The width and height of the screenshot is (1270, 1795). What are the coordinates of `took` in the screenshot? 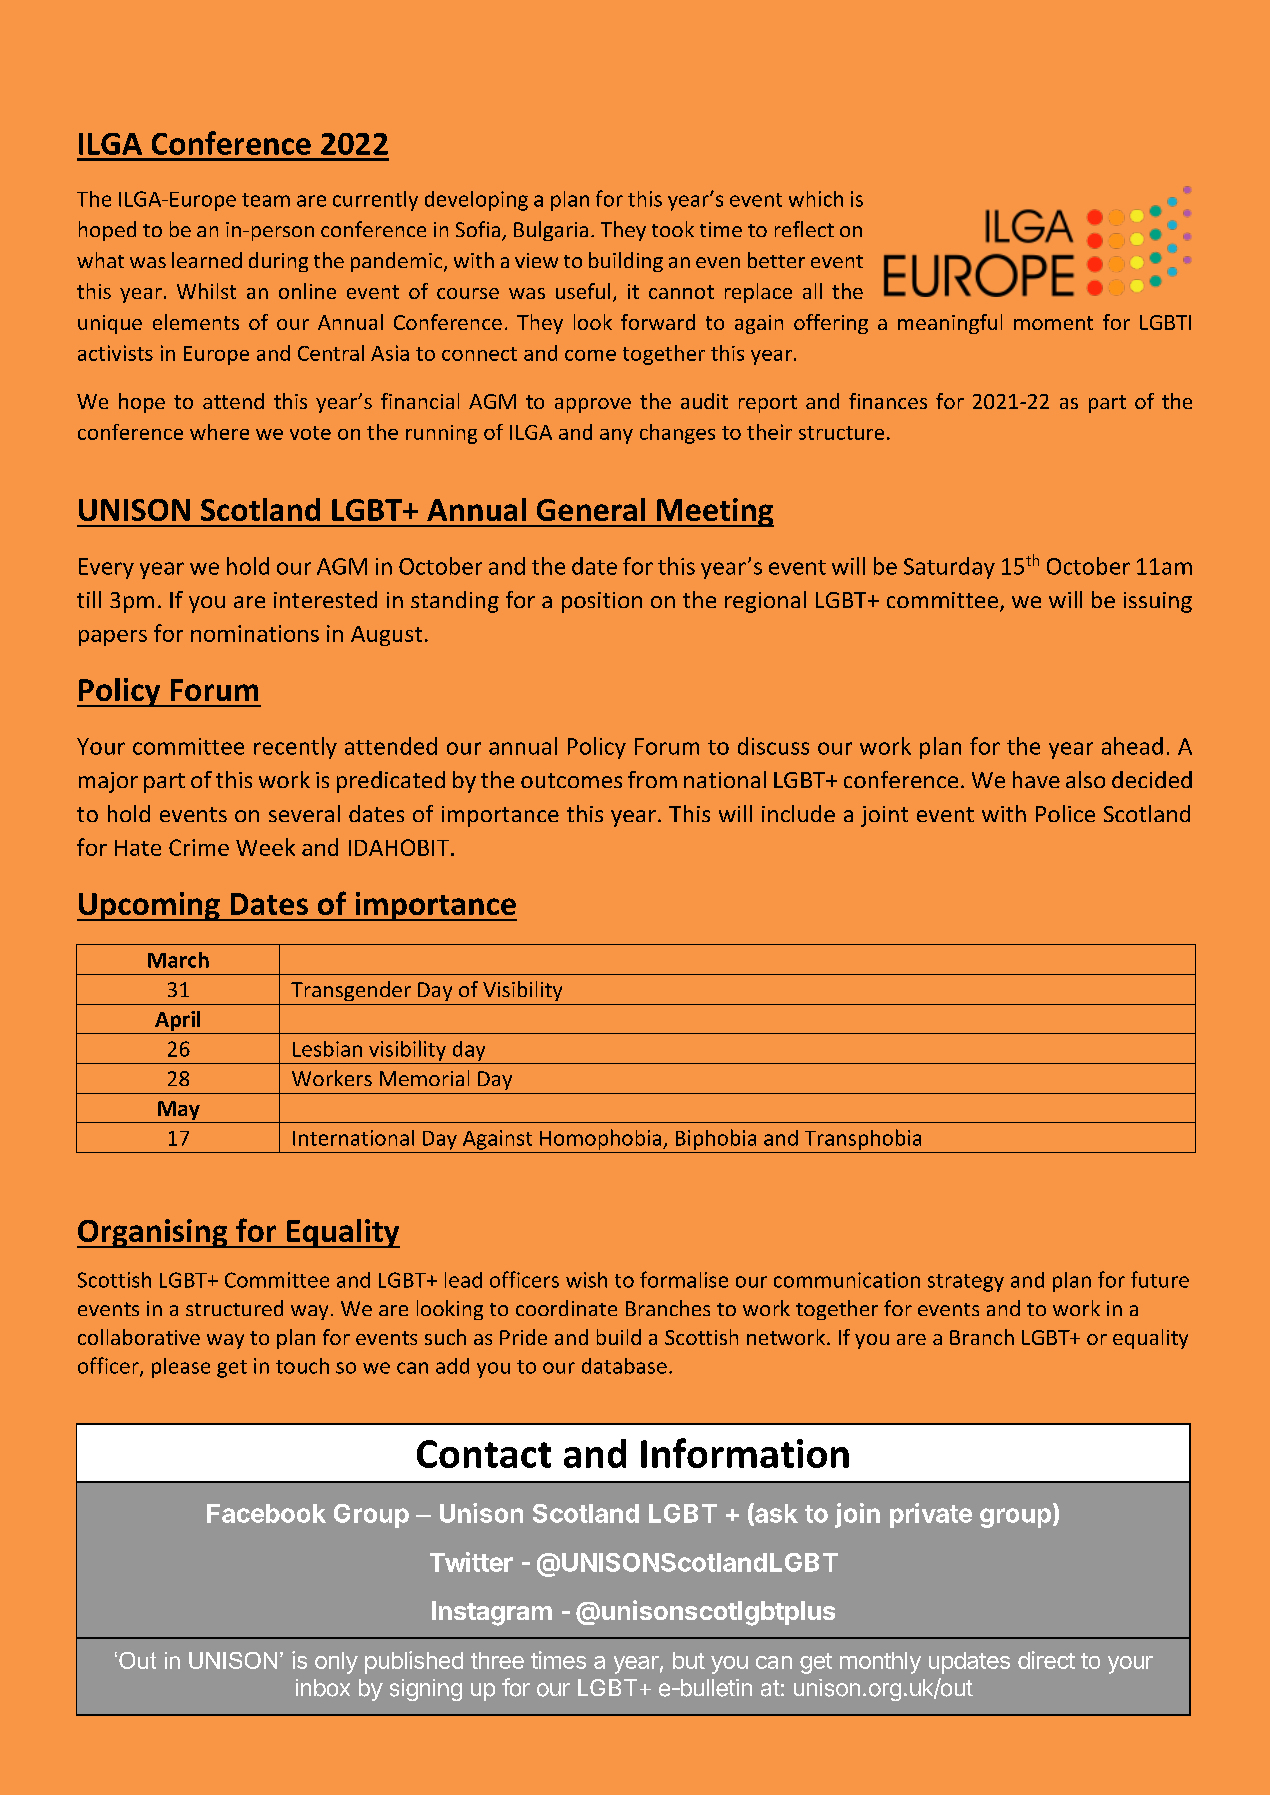 It's located at (673, 229).
